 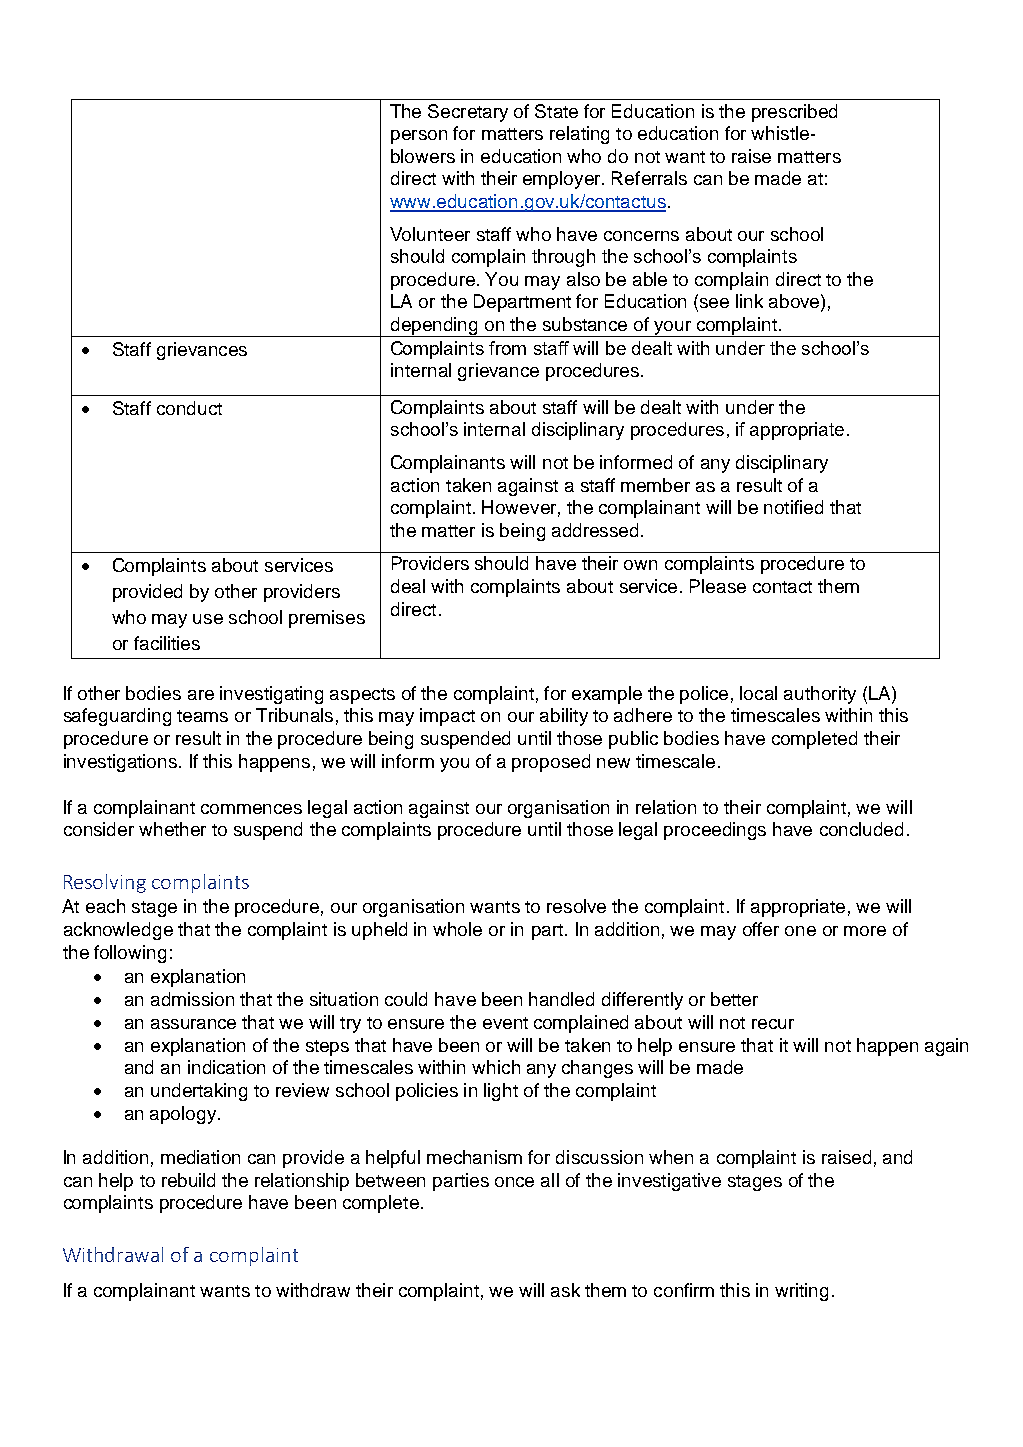 What do you see at coordinates (595, 530) in the screenshot?
I see `addressed` at bounding box center [595, 530].
